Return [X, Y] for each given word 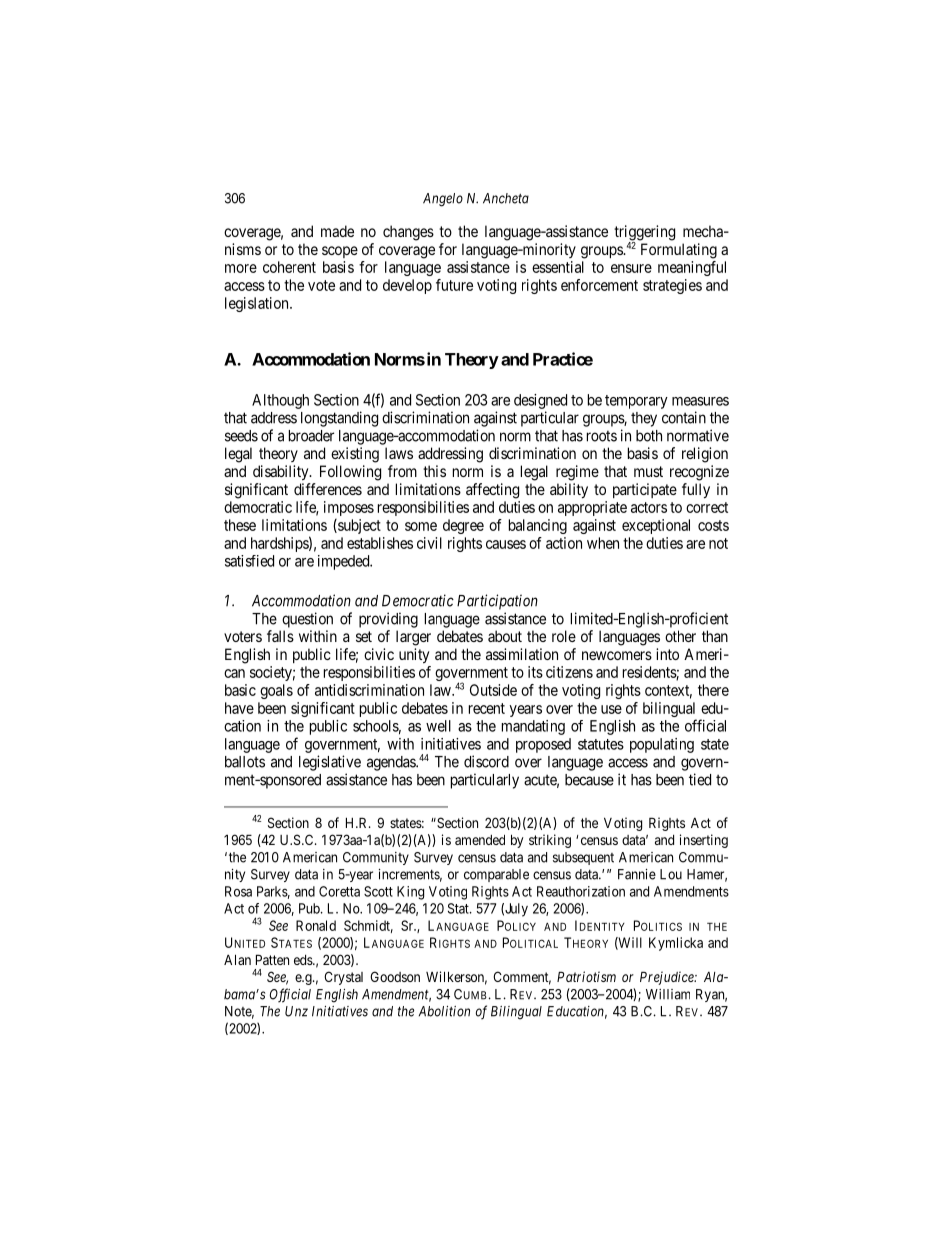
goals [276, 691]
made [337, 231]
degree [463, 526]
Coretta [339, 891]
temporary [636, 402]
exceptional [656, 526]
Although [280, 401]
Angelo [443, 200]
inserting [704, 841]
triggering [644, 234]
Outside [493, 690]
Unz [296, 1011]
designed [540, 401]
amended [480, 840]
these [240, 525]
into [667, 654]
